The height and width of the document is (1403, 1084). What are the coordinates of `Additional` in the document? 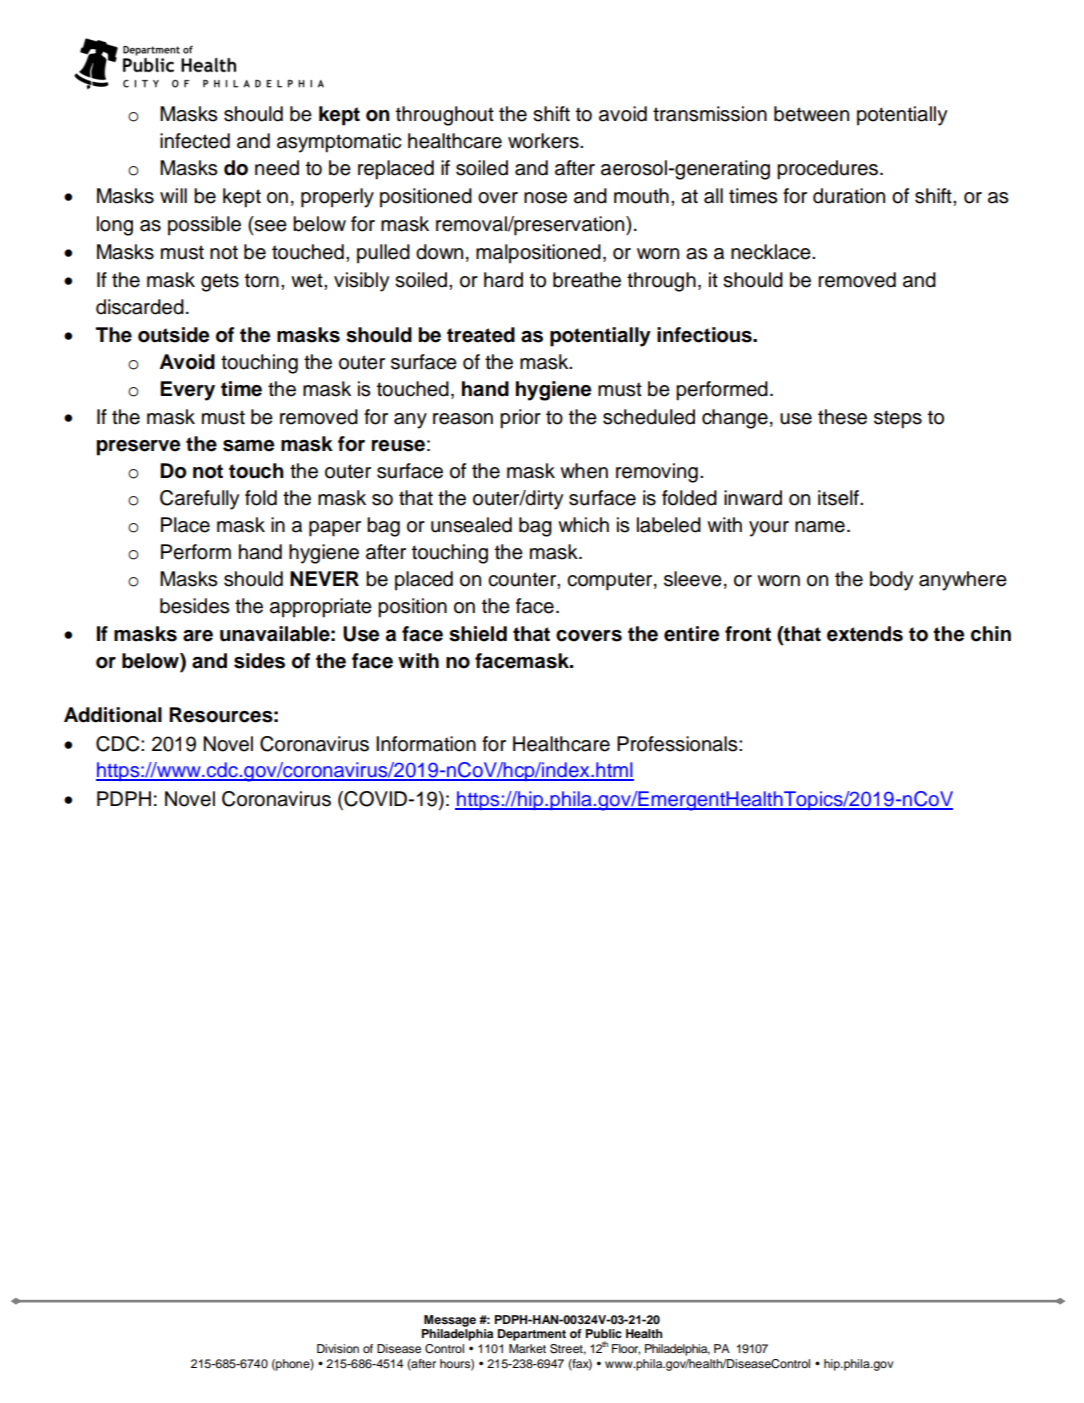 It's located at (113, 715).
